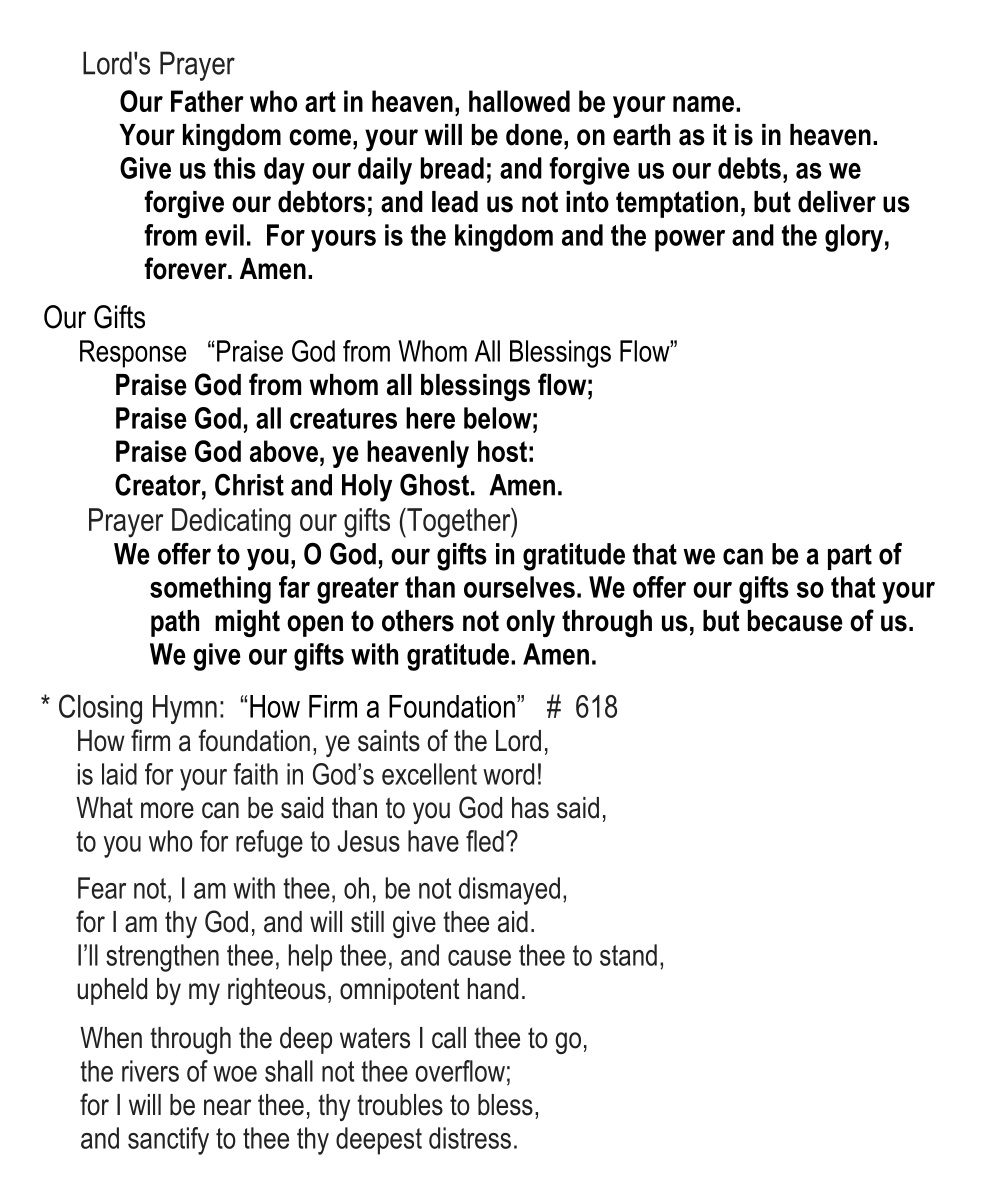 The width and height of the document is (985, 1204). I want to click on debts, so click(749, 168).
